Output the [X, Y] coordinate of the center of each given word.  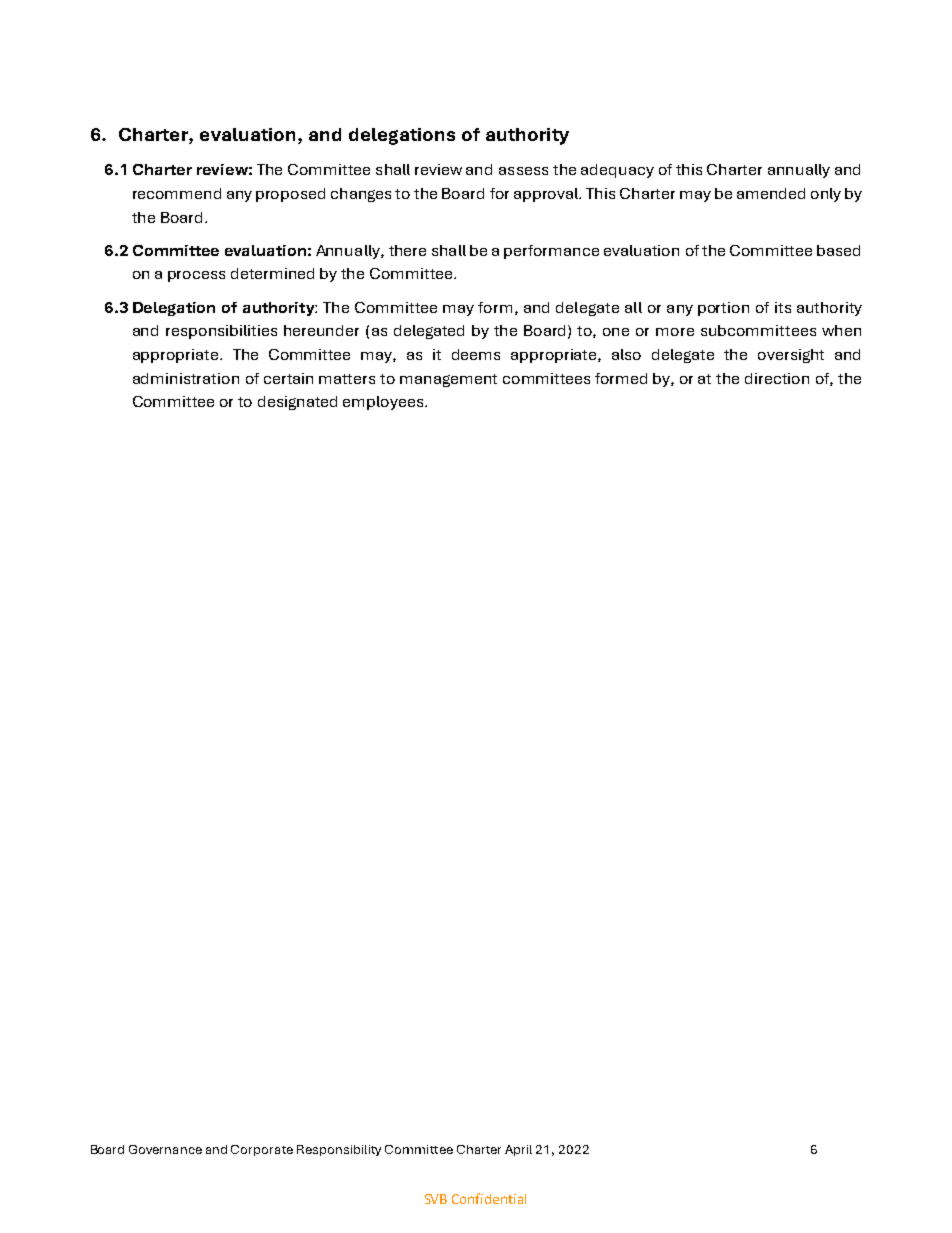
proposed [290, 195]
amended [771, 193]
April [518, 1150]
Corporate [262, 1150]
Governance [165, 1149]
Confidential [489, 1198]
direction [777, 378]
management [448, 380]
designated [297, 403]
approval [547, 195]
